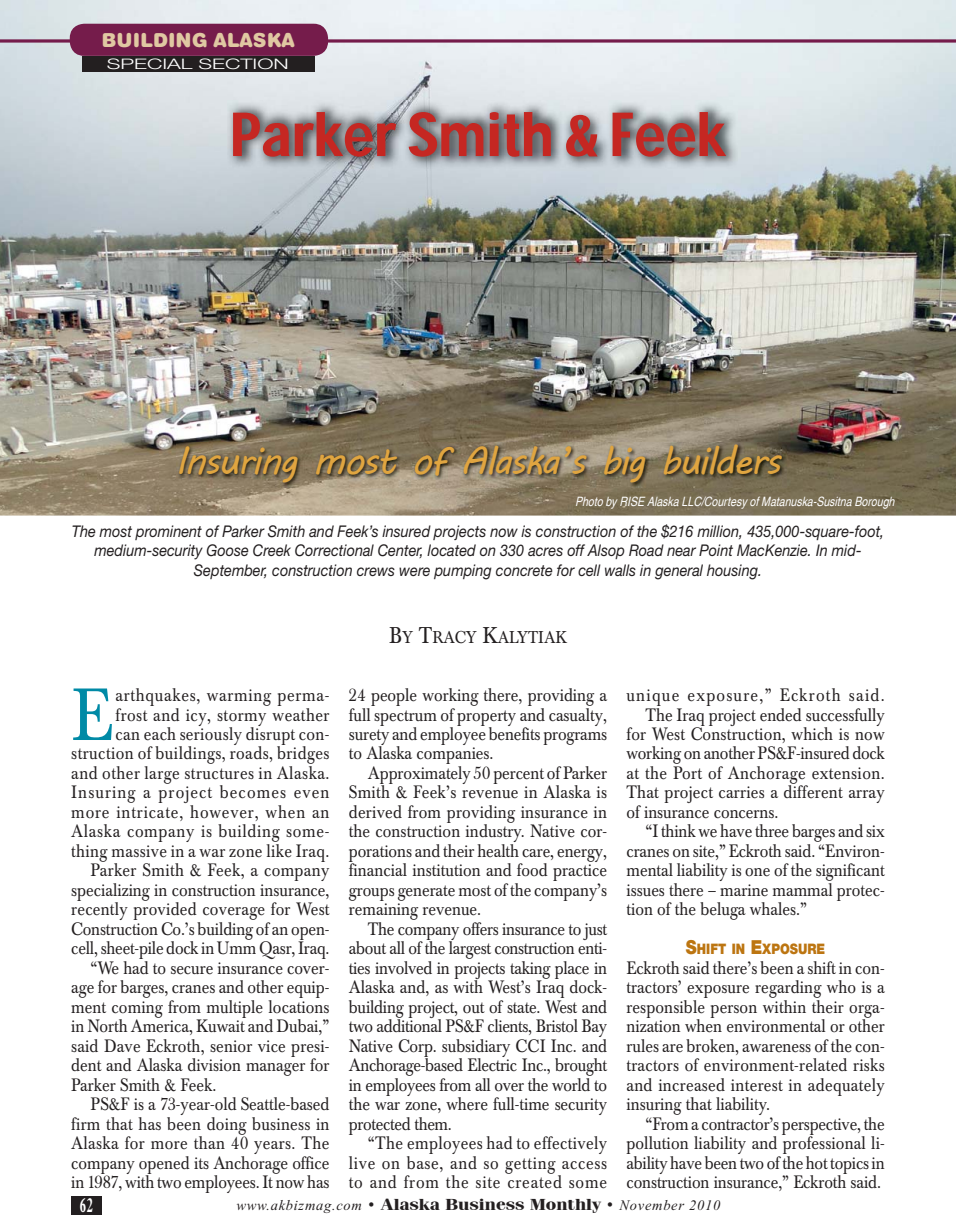 This screenshot has height=1232, width=956. Describe the element at coordinates (788, 990) in the screenshot. I see `regarding` at that location.
